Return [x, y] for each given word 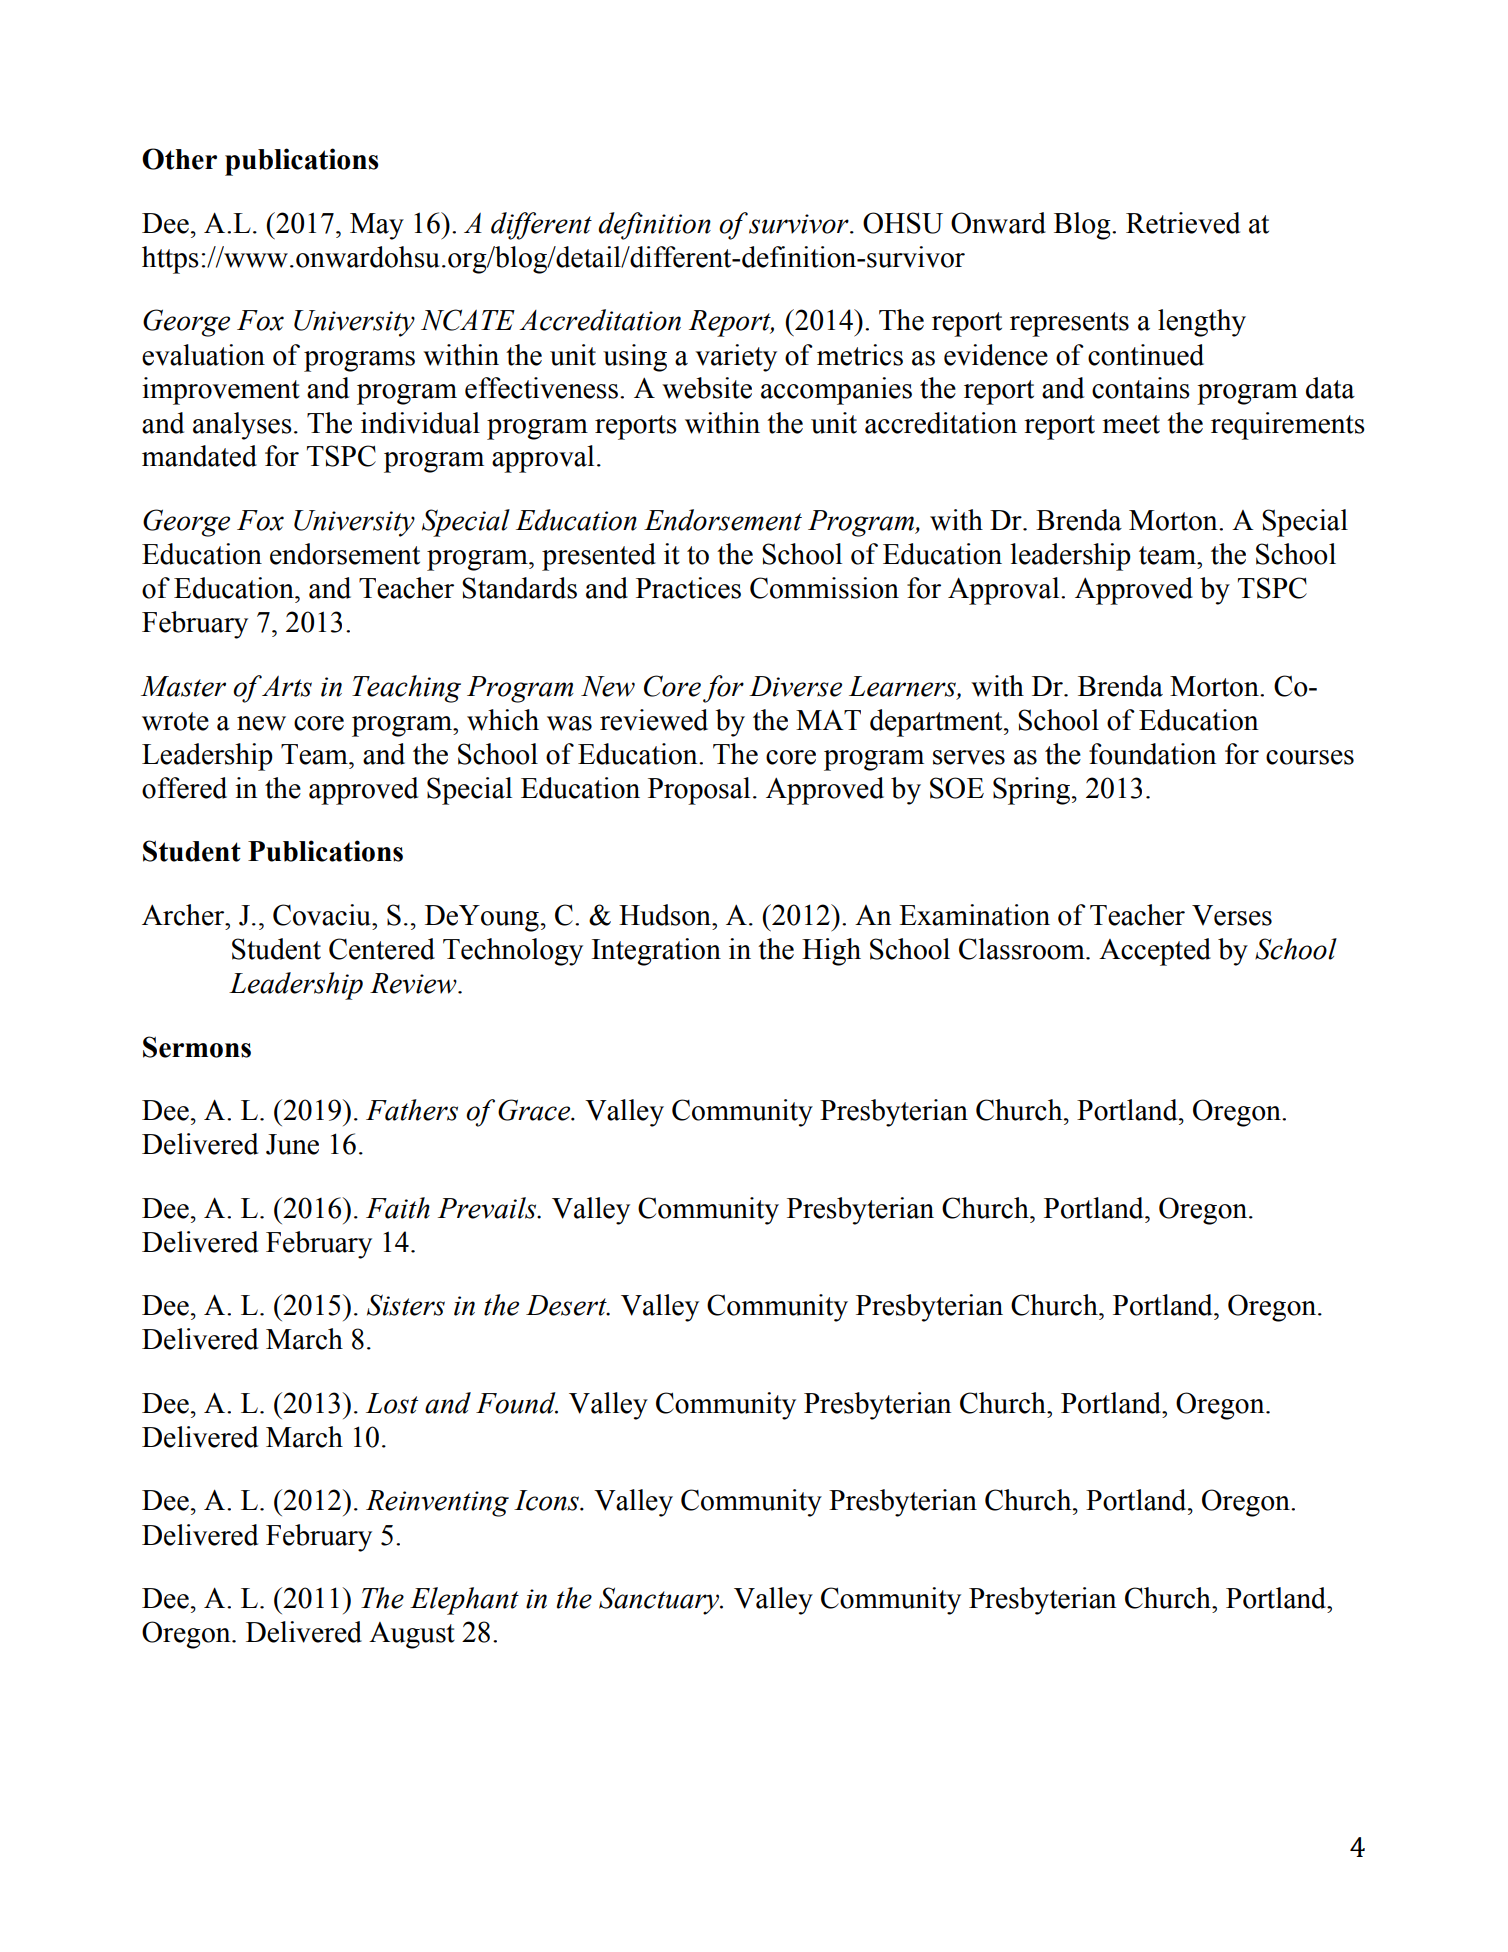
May [377, 226]
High [831, 952]
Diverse [795, 686]
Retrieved [1183, 223]
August [412, 1635]
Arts [286, 686]
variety [736, 358]
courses [1310, 757]
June [292, 1144]
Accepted [1155, 952]
